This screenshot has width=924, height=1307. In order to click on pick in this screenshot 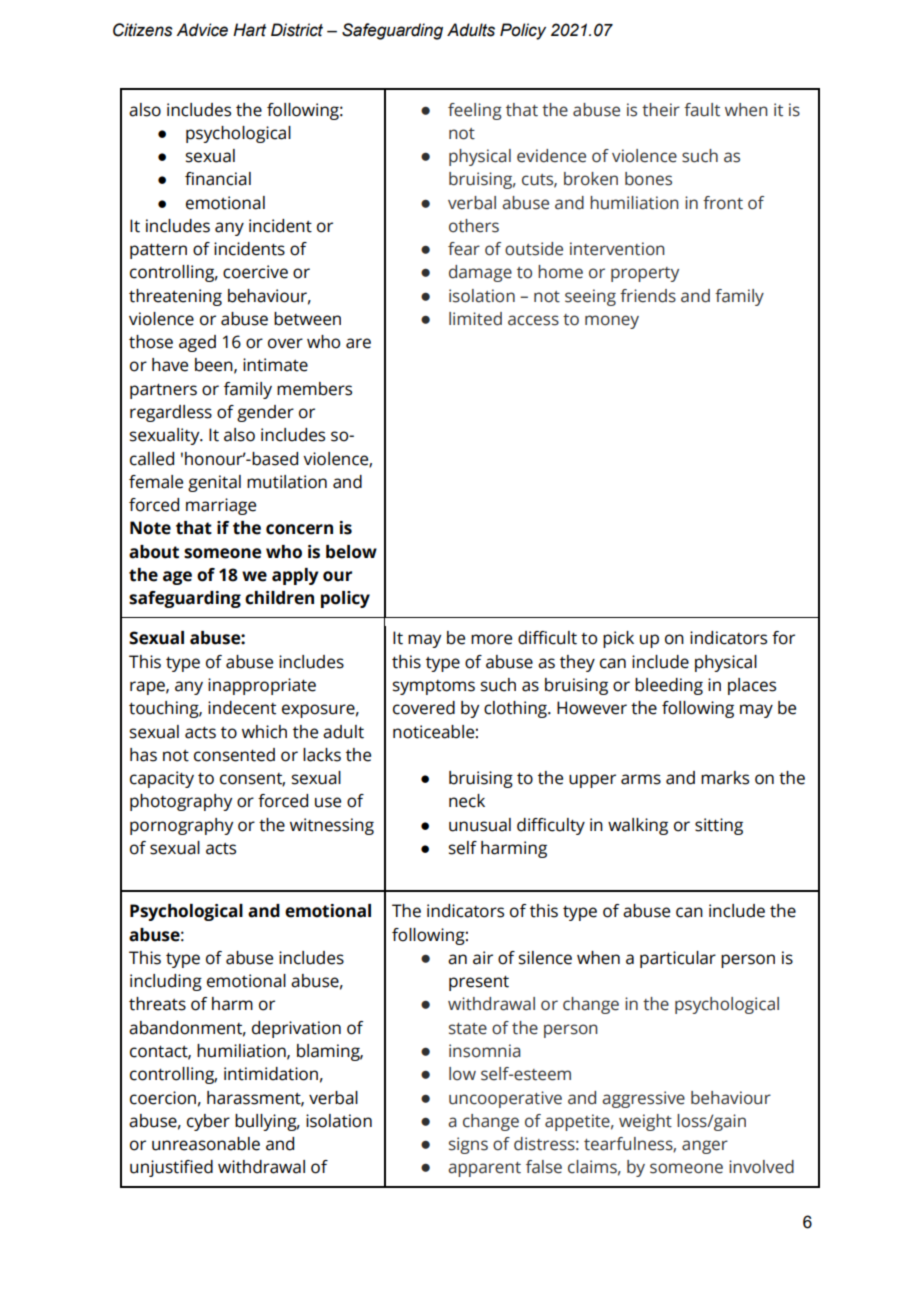, I will do `click(618, 639)`.
